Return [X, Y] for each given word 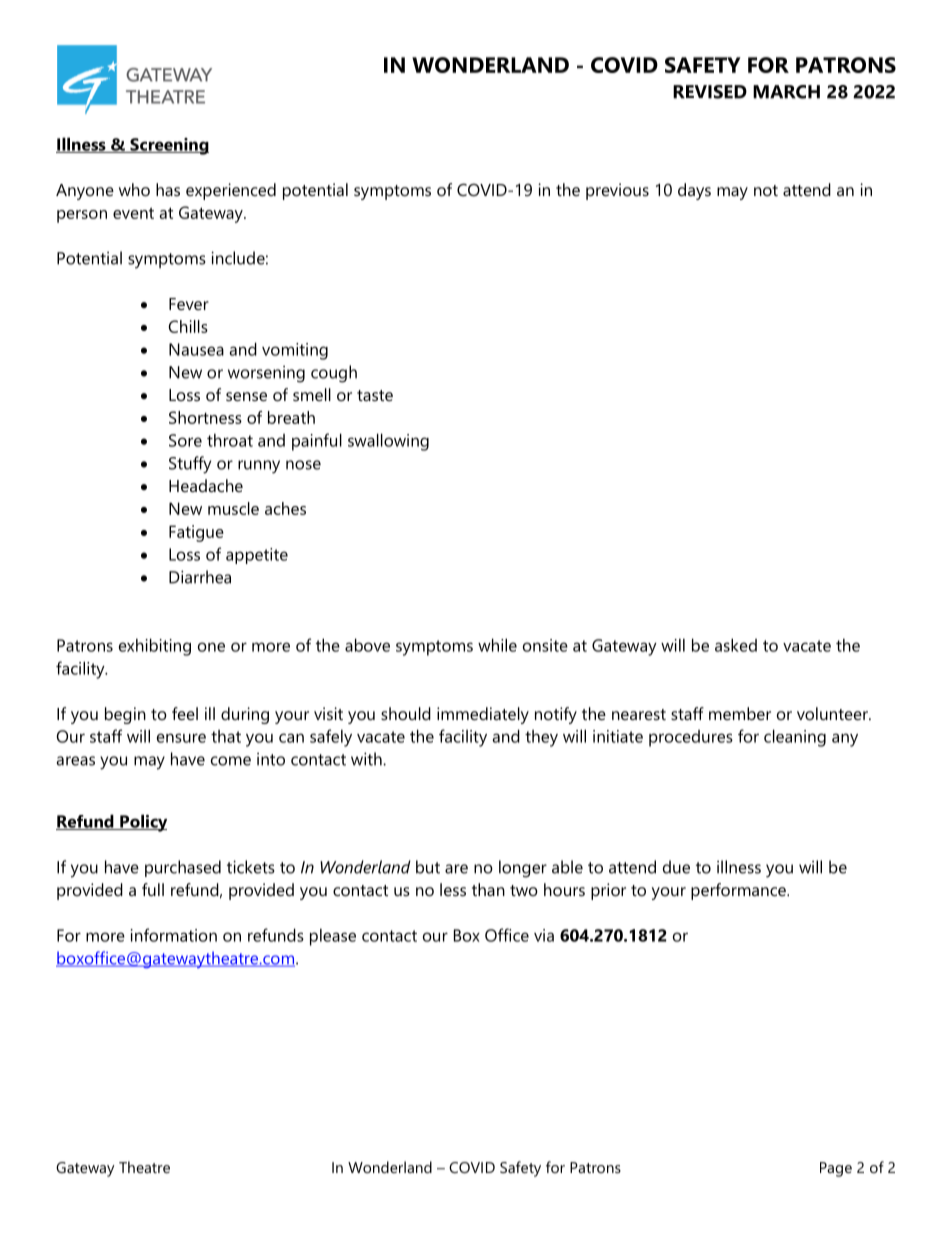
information [174, 935]
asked [736, 645]
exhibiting [155, 647]
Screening [168, 146]
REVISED [710, 92]
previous [617, 191]
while [497, 645]
